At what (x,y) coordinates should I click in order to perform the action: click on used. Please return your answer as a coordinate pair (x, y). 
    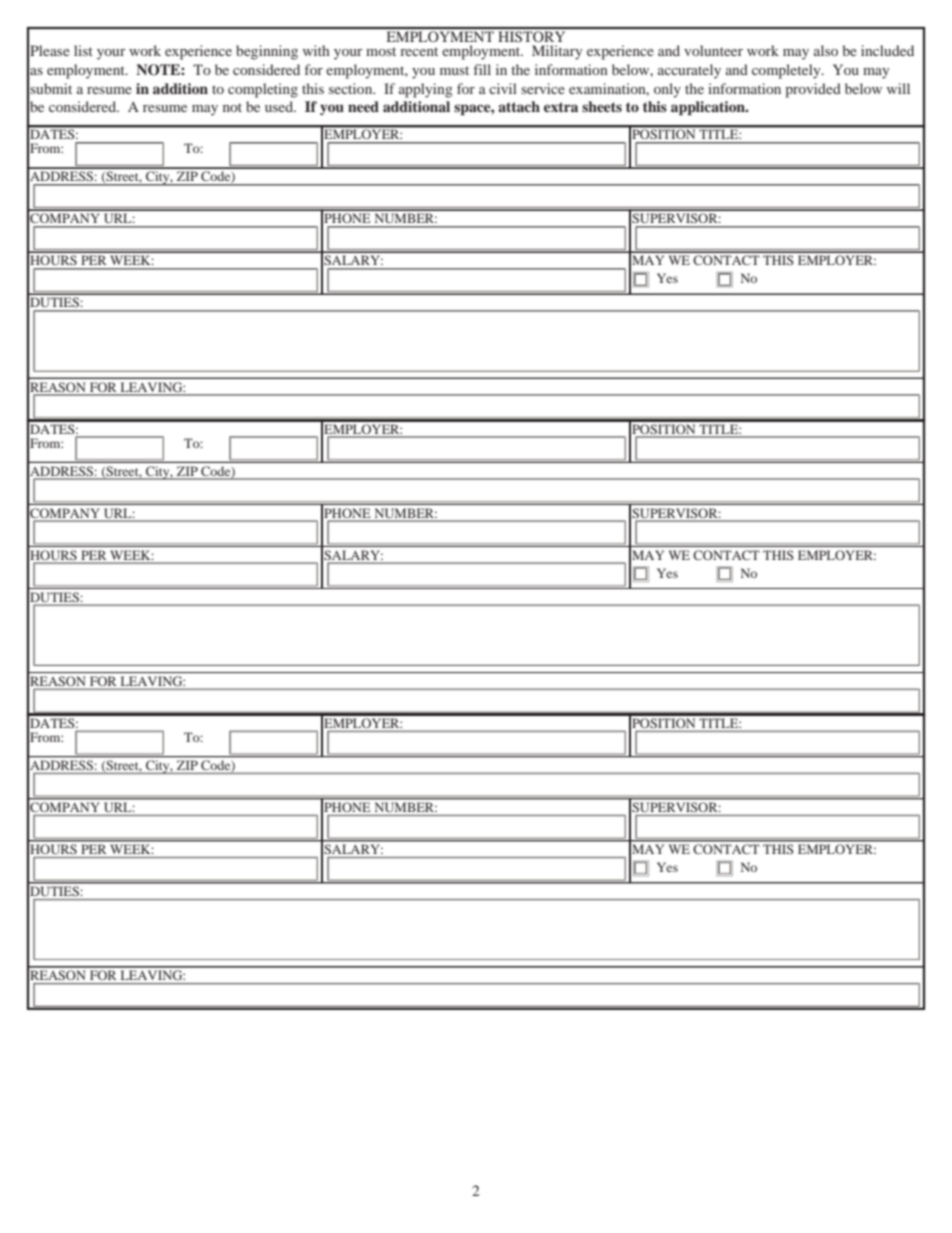
    Looking at the image, I should click on (280, 106).
